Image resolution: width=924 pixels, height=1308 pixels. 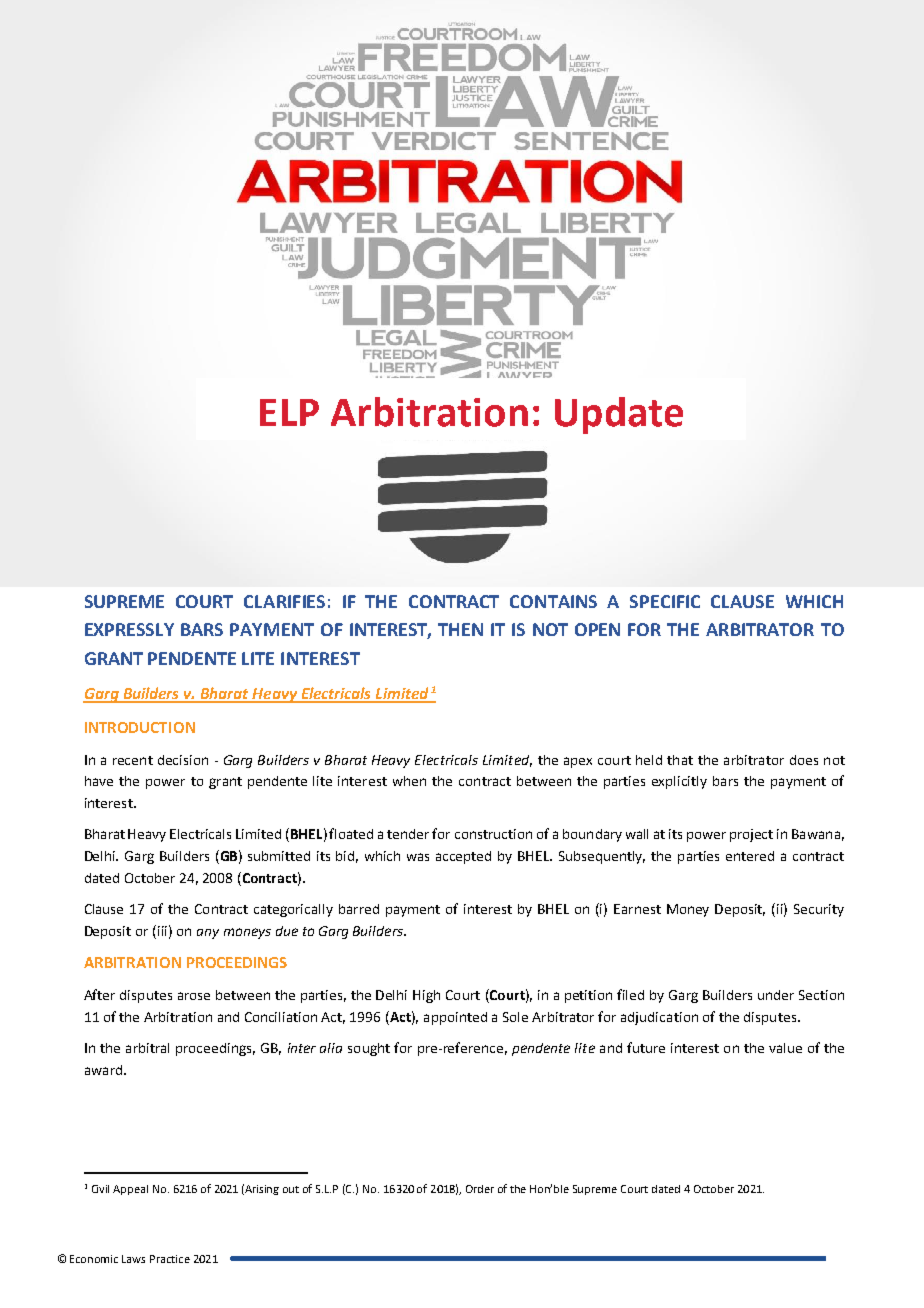 I want to click on when, so click(x=409, y=781).
